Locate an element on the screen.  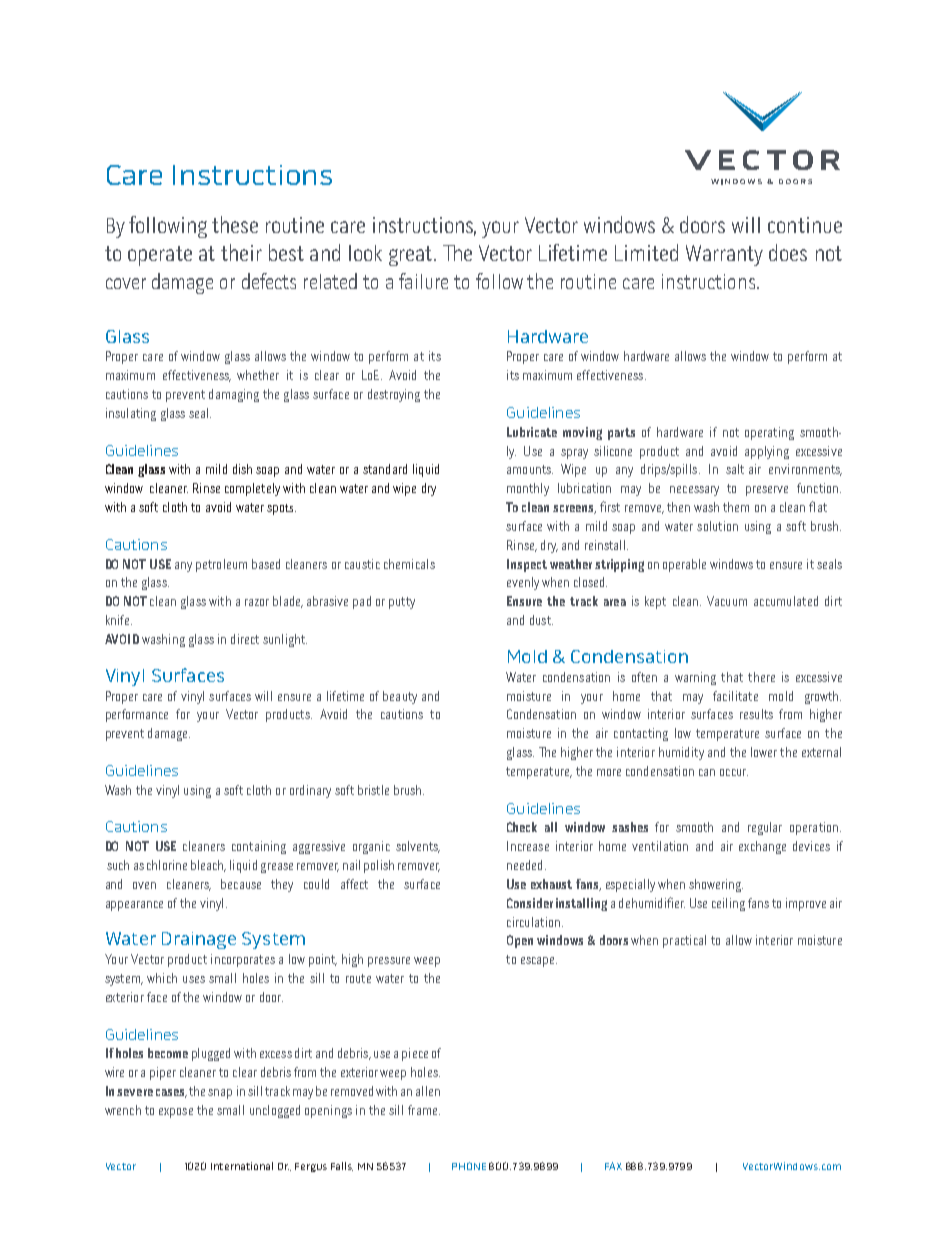
Inspect is located at coordinates (527, 565).
